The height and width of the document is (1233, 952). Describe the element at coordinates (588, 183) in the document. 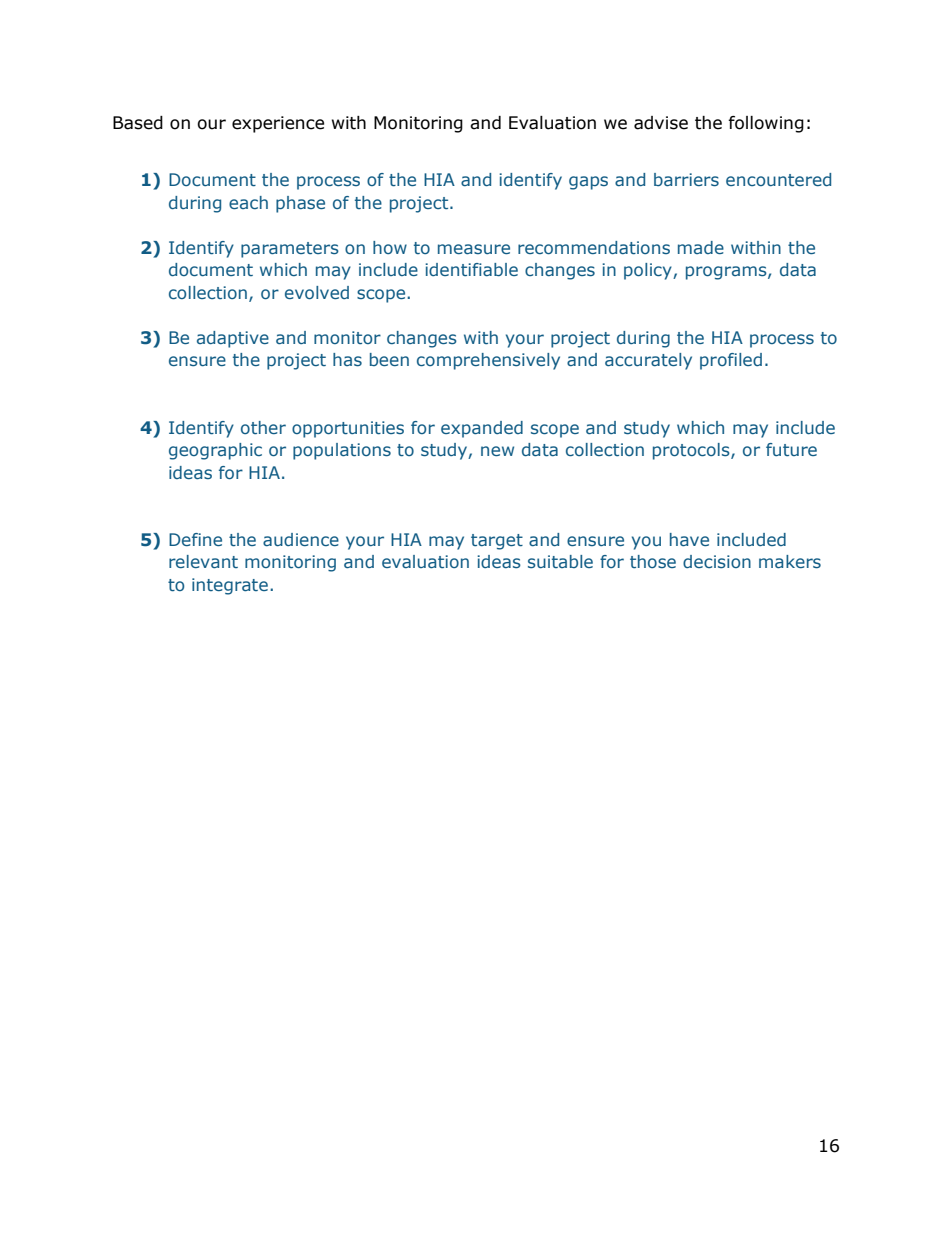

I see `gaps` at that location.
